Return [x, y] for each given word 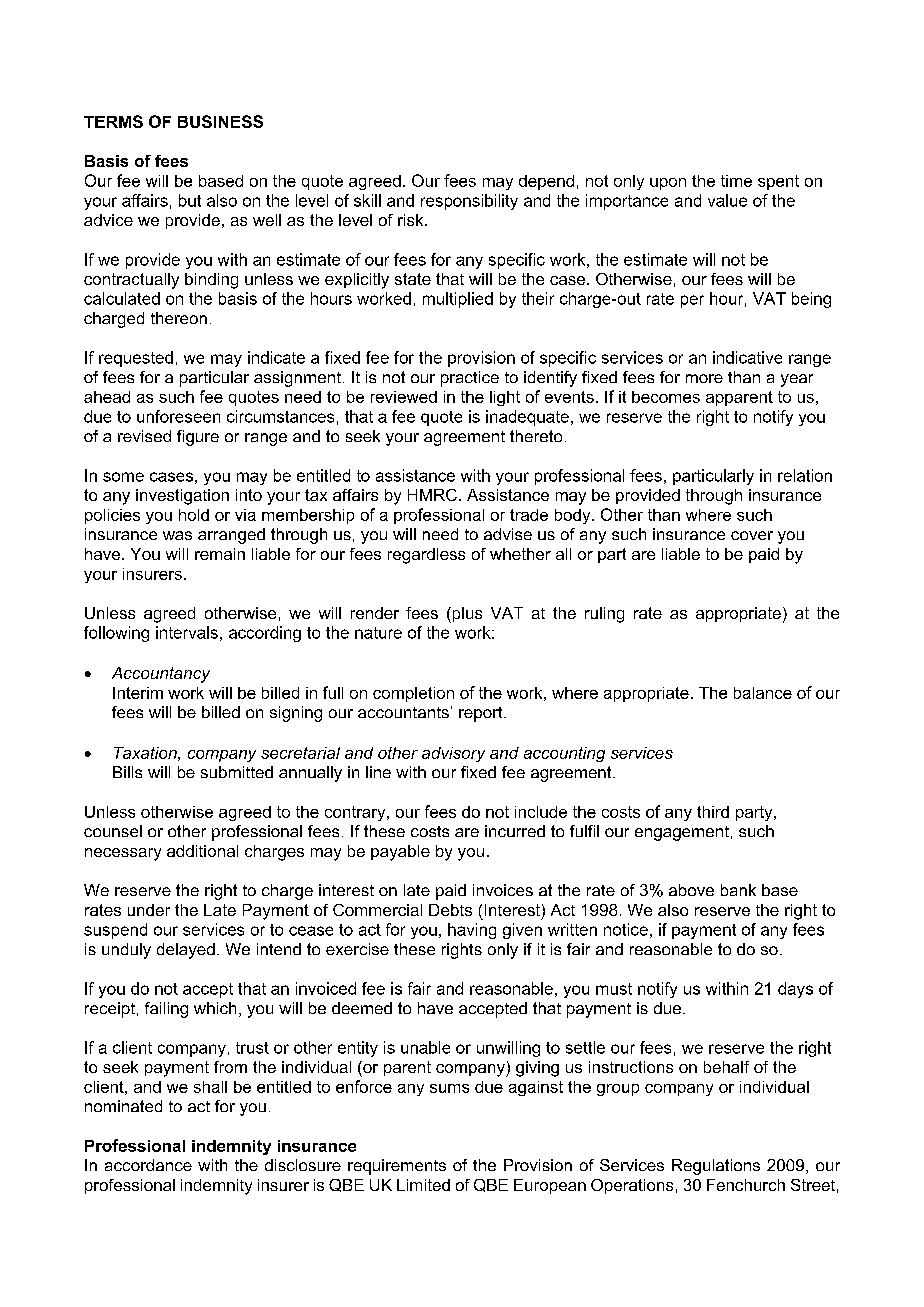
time [736, 181]
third [713, 812]
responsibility [469, 202]
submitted [237, 772]
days [795, 990]
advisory [453, 754]
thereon [179, 318]
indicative [747, 357]
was [177, 535]
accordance [148, 1165]
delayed [186, 951]
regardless [426, 556]
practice [470, 379]
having [472, 931]
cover [752, 535]
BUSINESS [220, 121]
